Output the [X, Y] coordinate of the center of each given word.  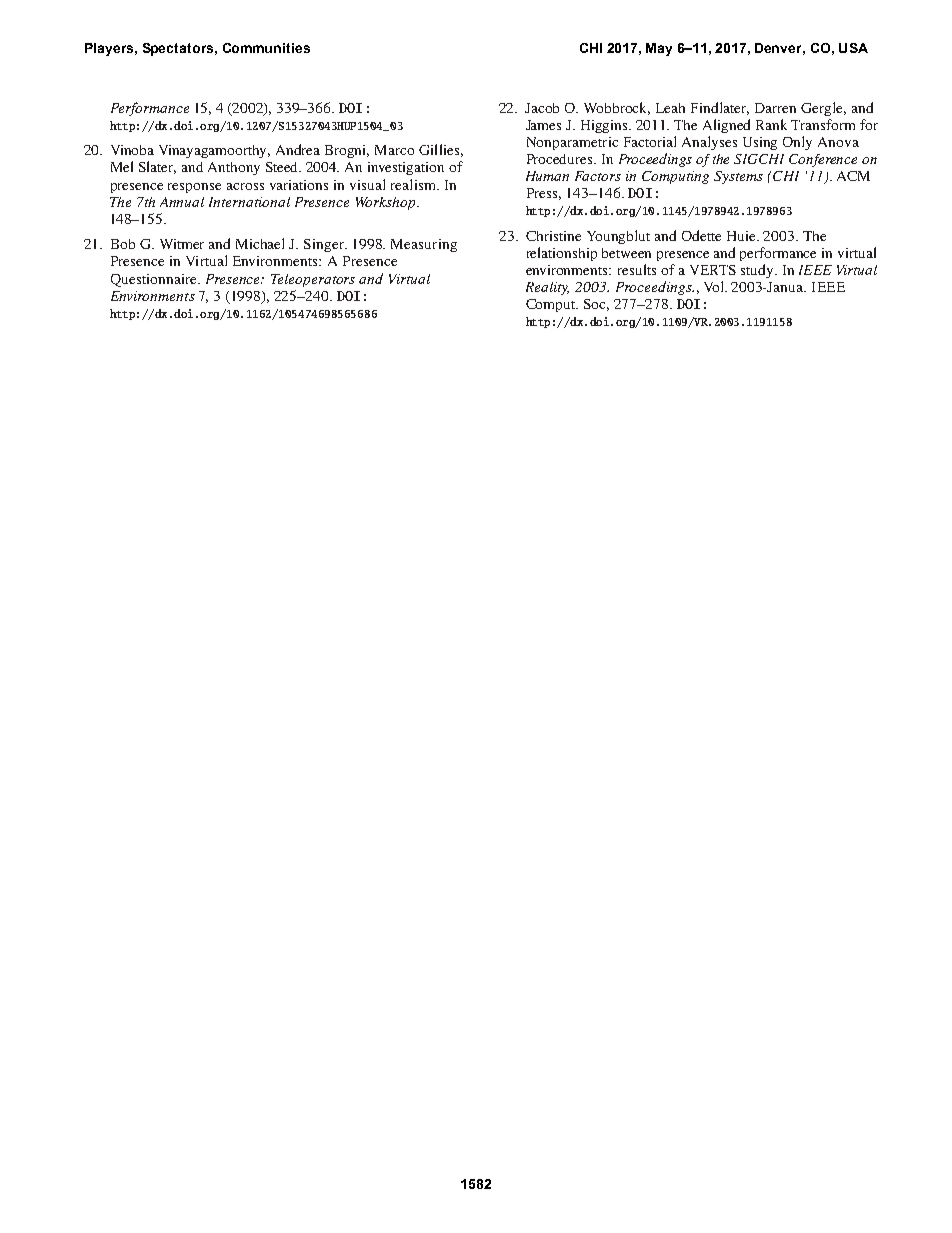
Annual [182, 202]
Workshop [387, 203]
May [659, 49]
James [543, 125]
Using [760, 143]
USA [853, 48]
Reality [547, 288]
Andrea [298, 149]
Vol [715, 286]
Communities [266, 48]
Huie [743, 236]
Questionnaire [155, 280]
